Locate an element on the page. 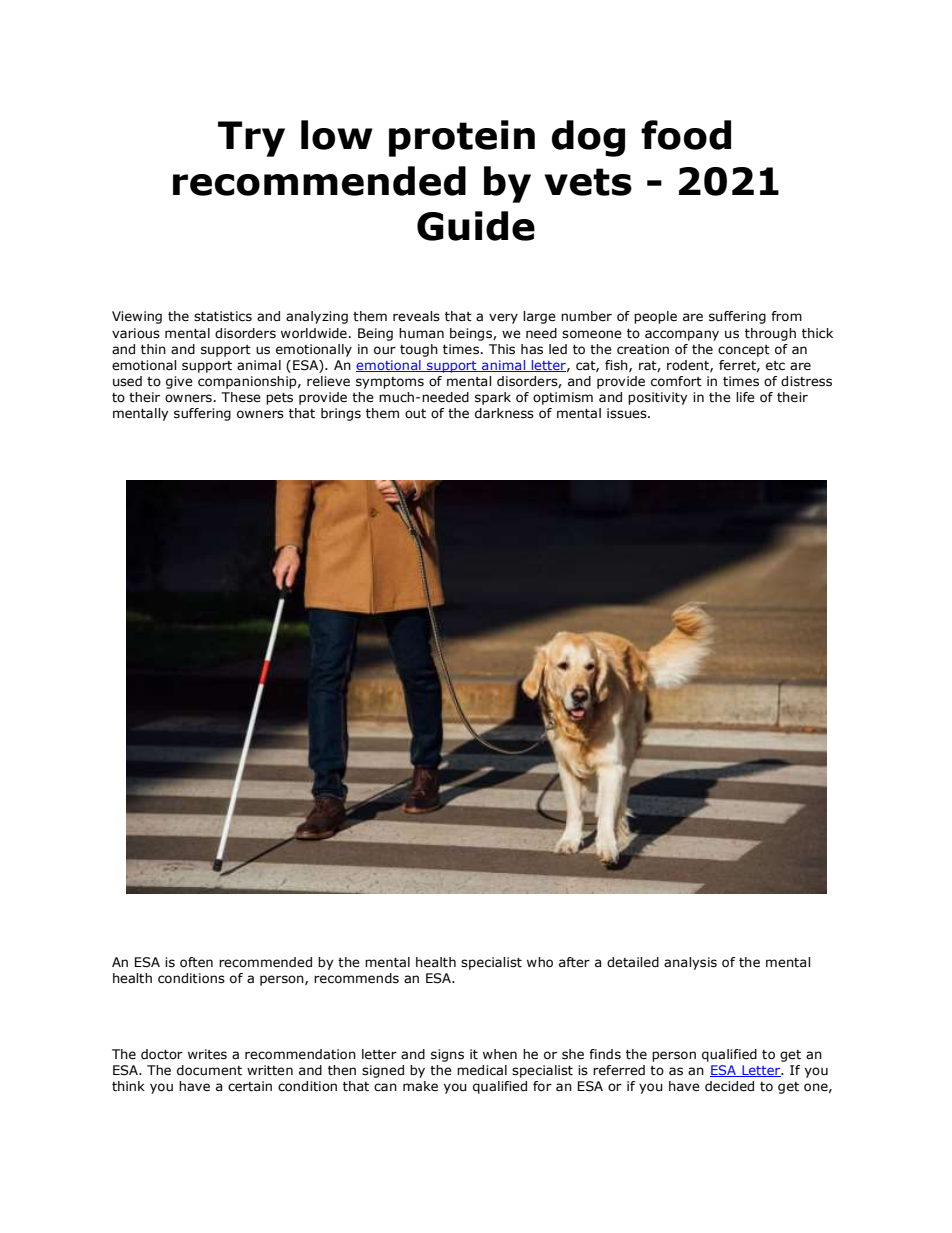 The height and width of the page is (1233, 952). spark is located at coordinates (493, 398).
